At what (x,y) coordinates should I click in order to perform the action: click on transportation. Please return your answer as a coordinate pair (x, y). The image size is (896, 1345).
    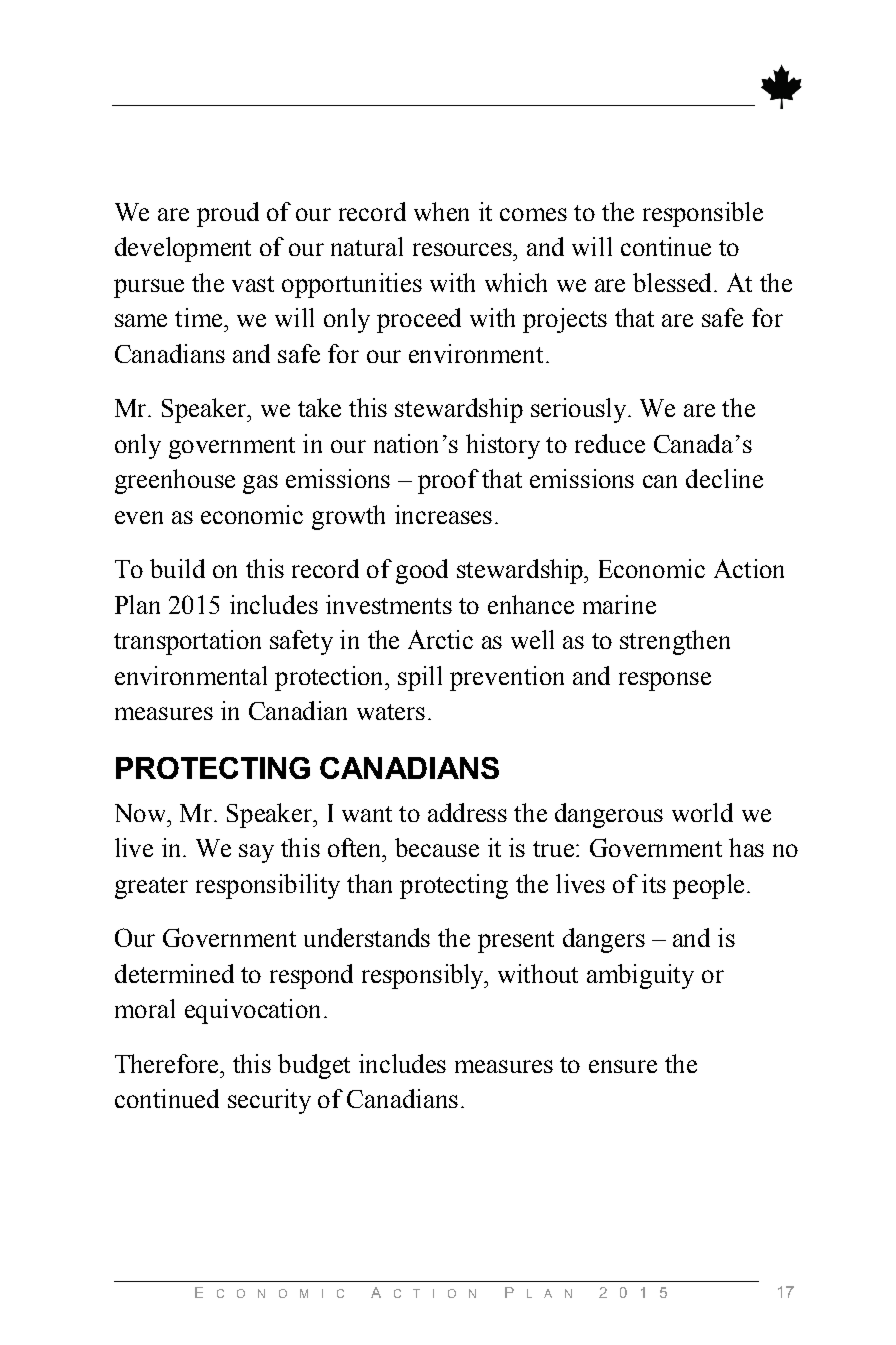
    Looking at the image, I should click on (187, 642).
